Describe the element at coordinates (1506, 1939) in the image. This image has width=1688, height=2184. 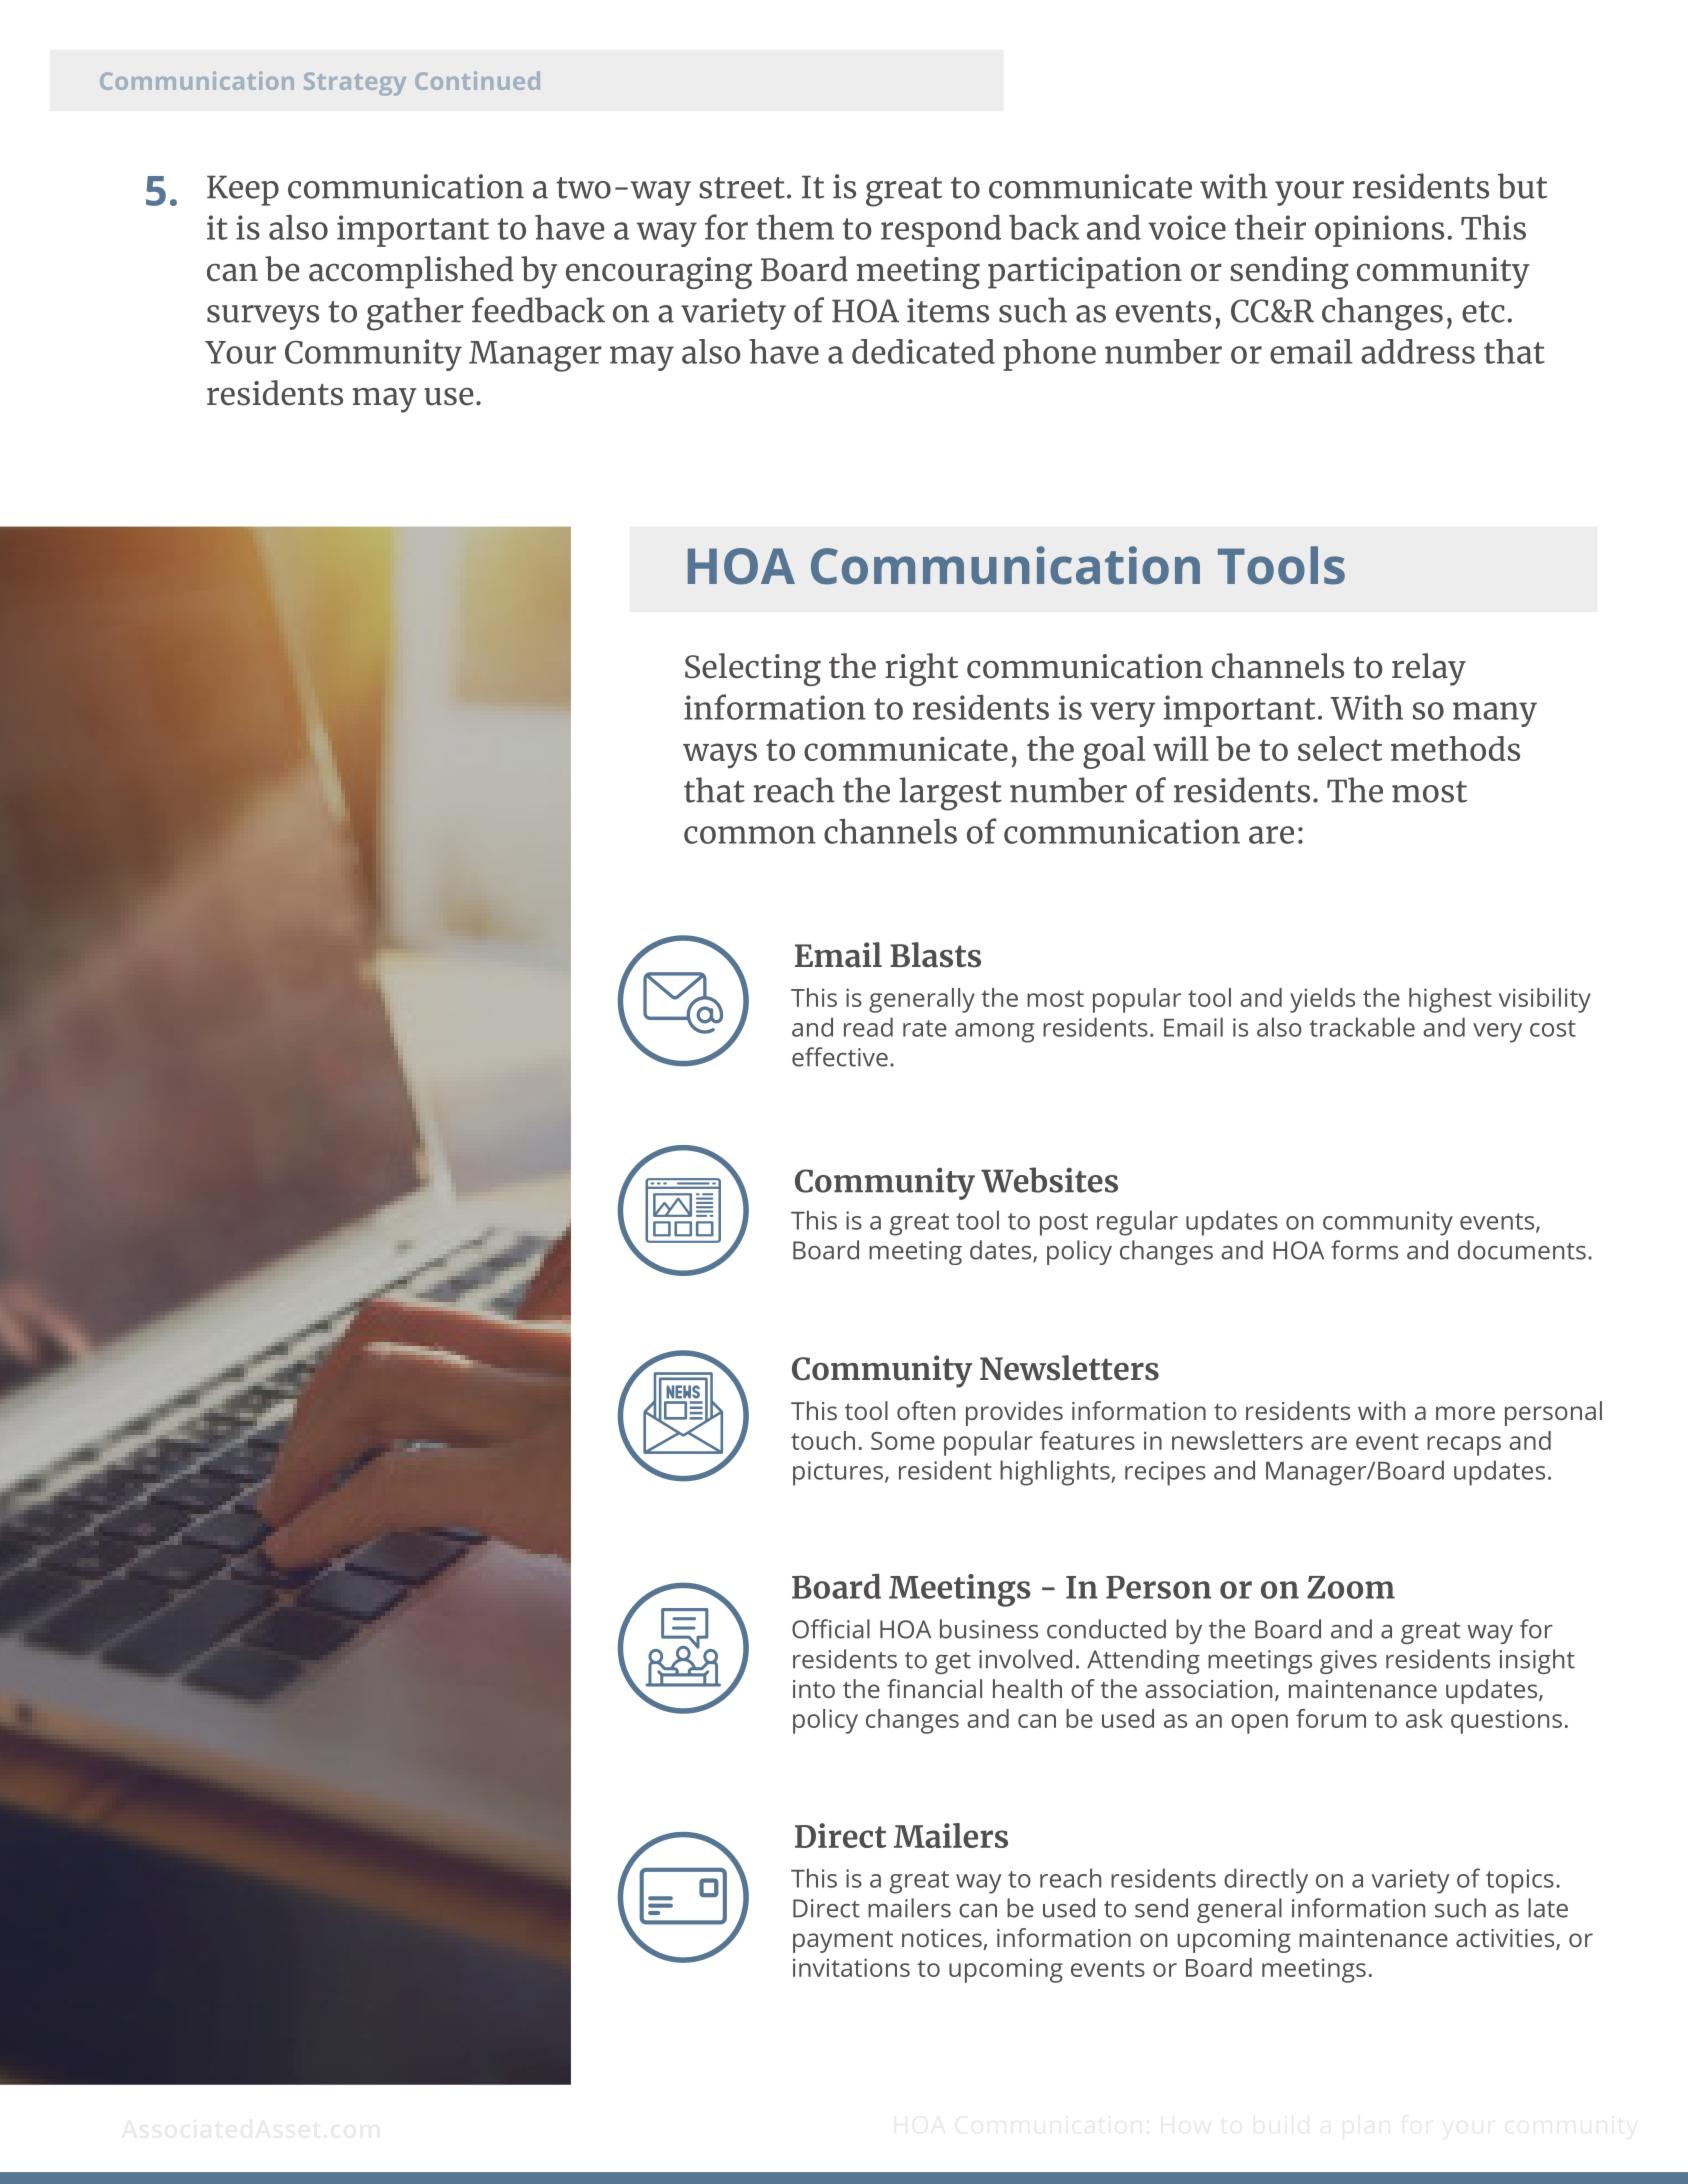
I see `activities` at that location.
